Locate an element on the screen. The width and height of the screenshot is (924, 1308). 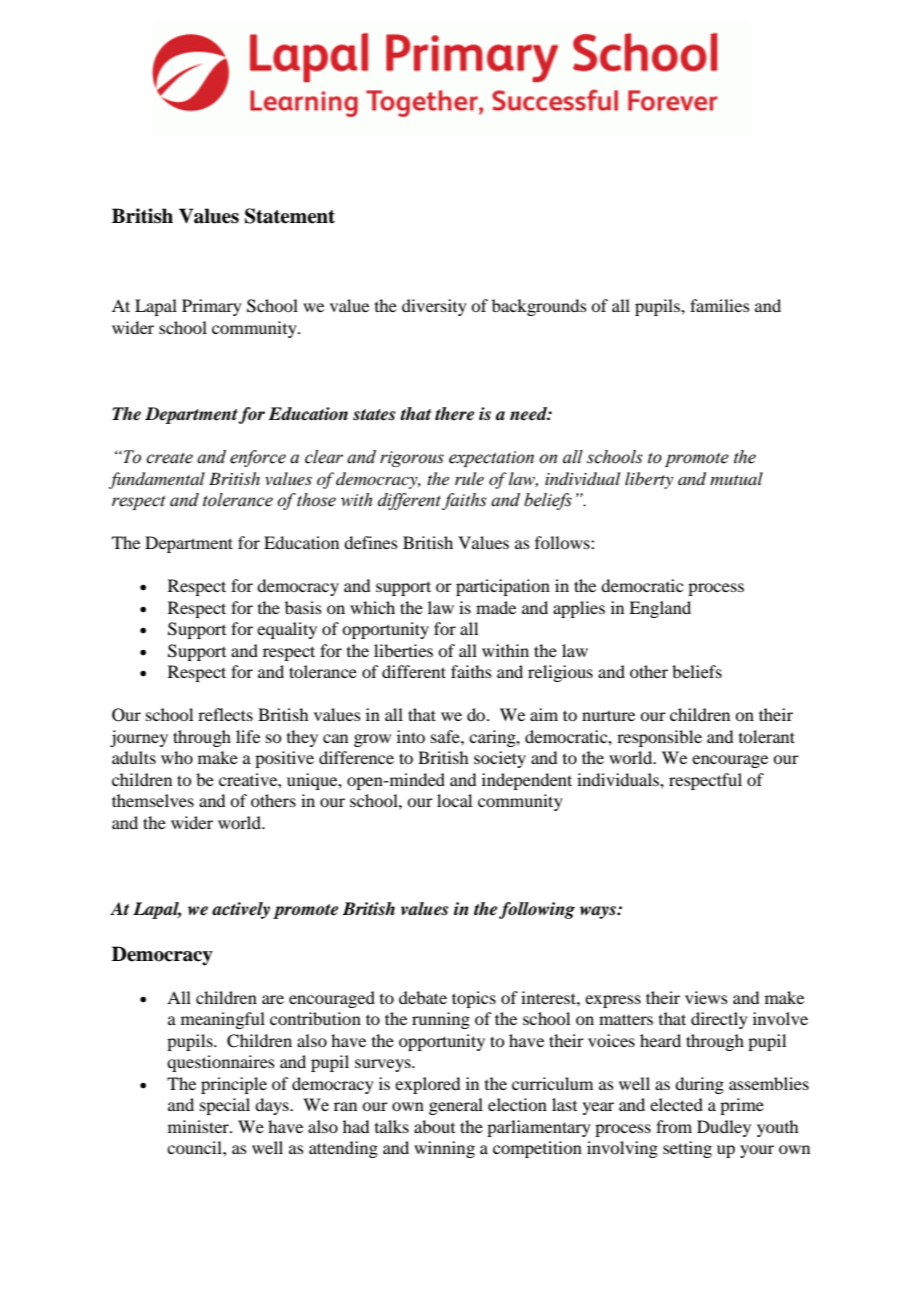
liberties is located at coordinates (403, 650).
